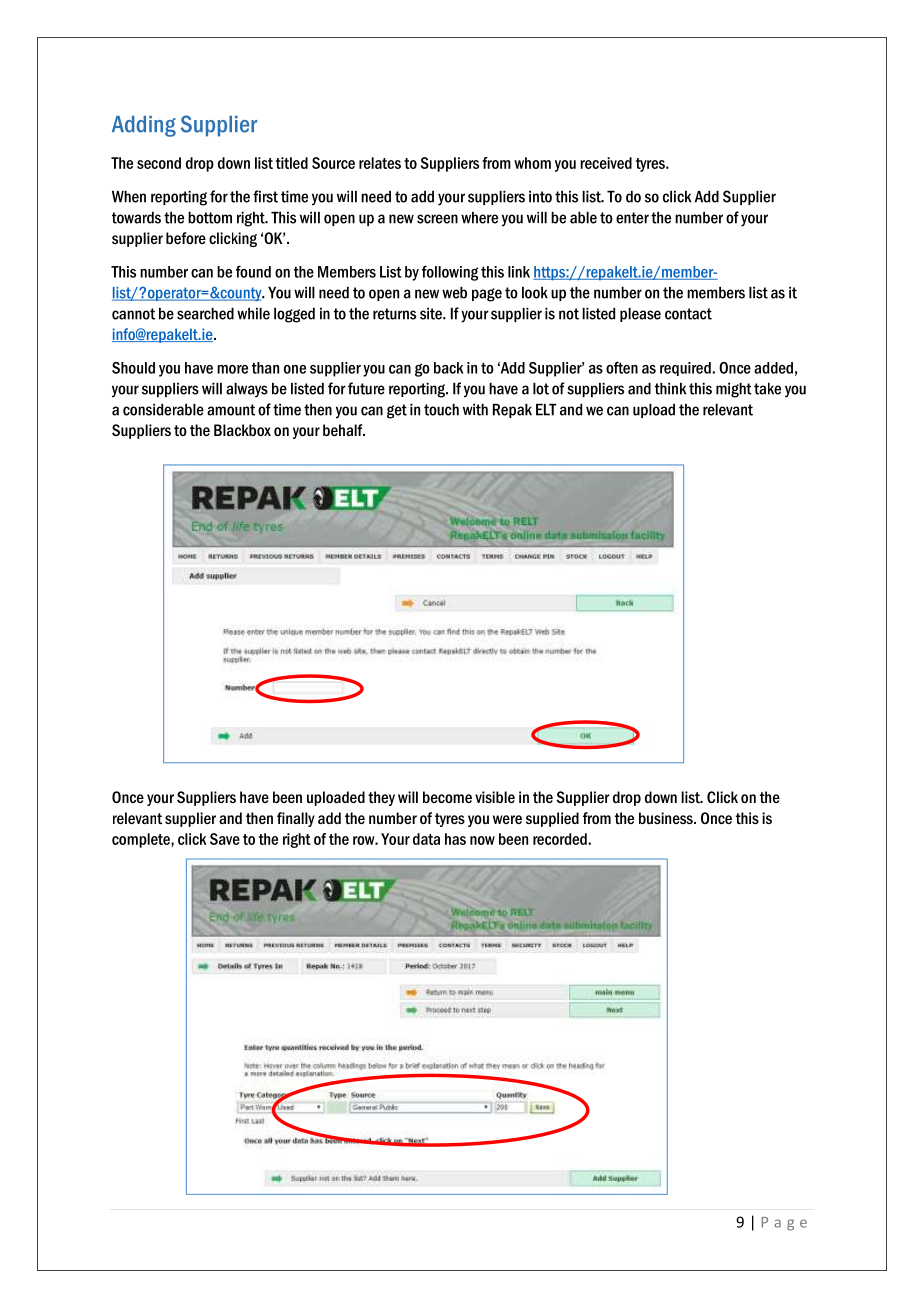 This document has width=924, height=1308. Describe the element at coordinates (225, 839) in the document. I see `Save` at that location.
